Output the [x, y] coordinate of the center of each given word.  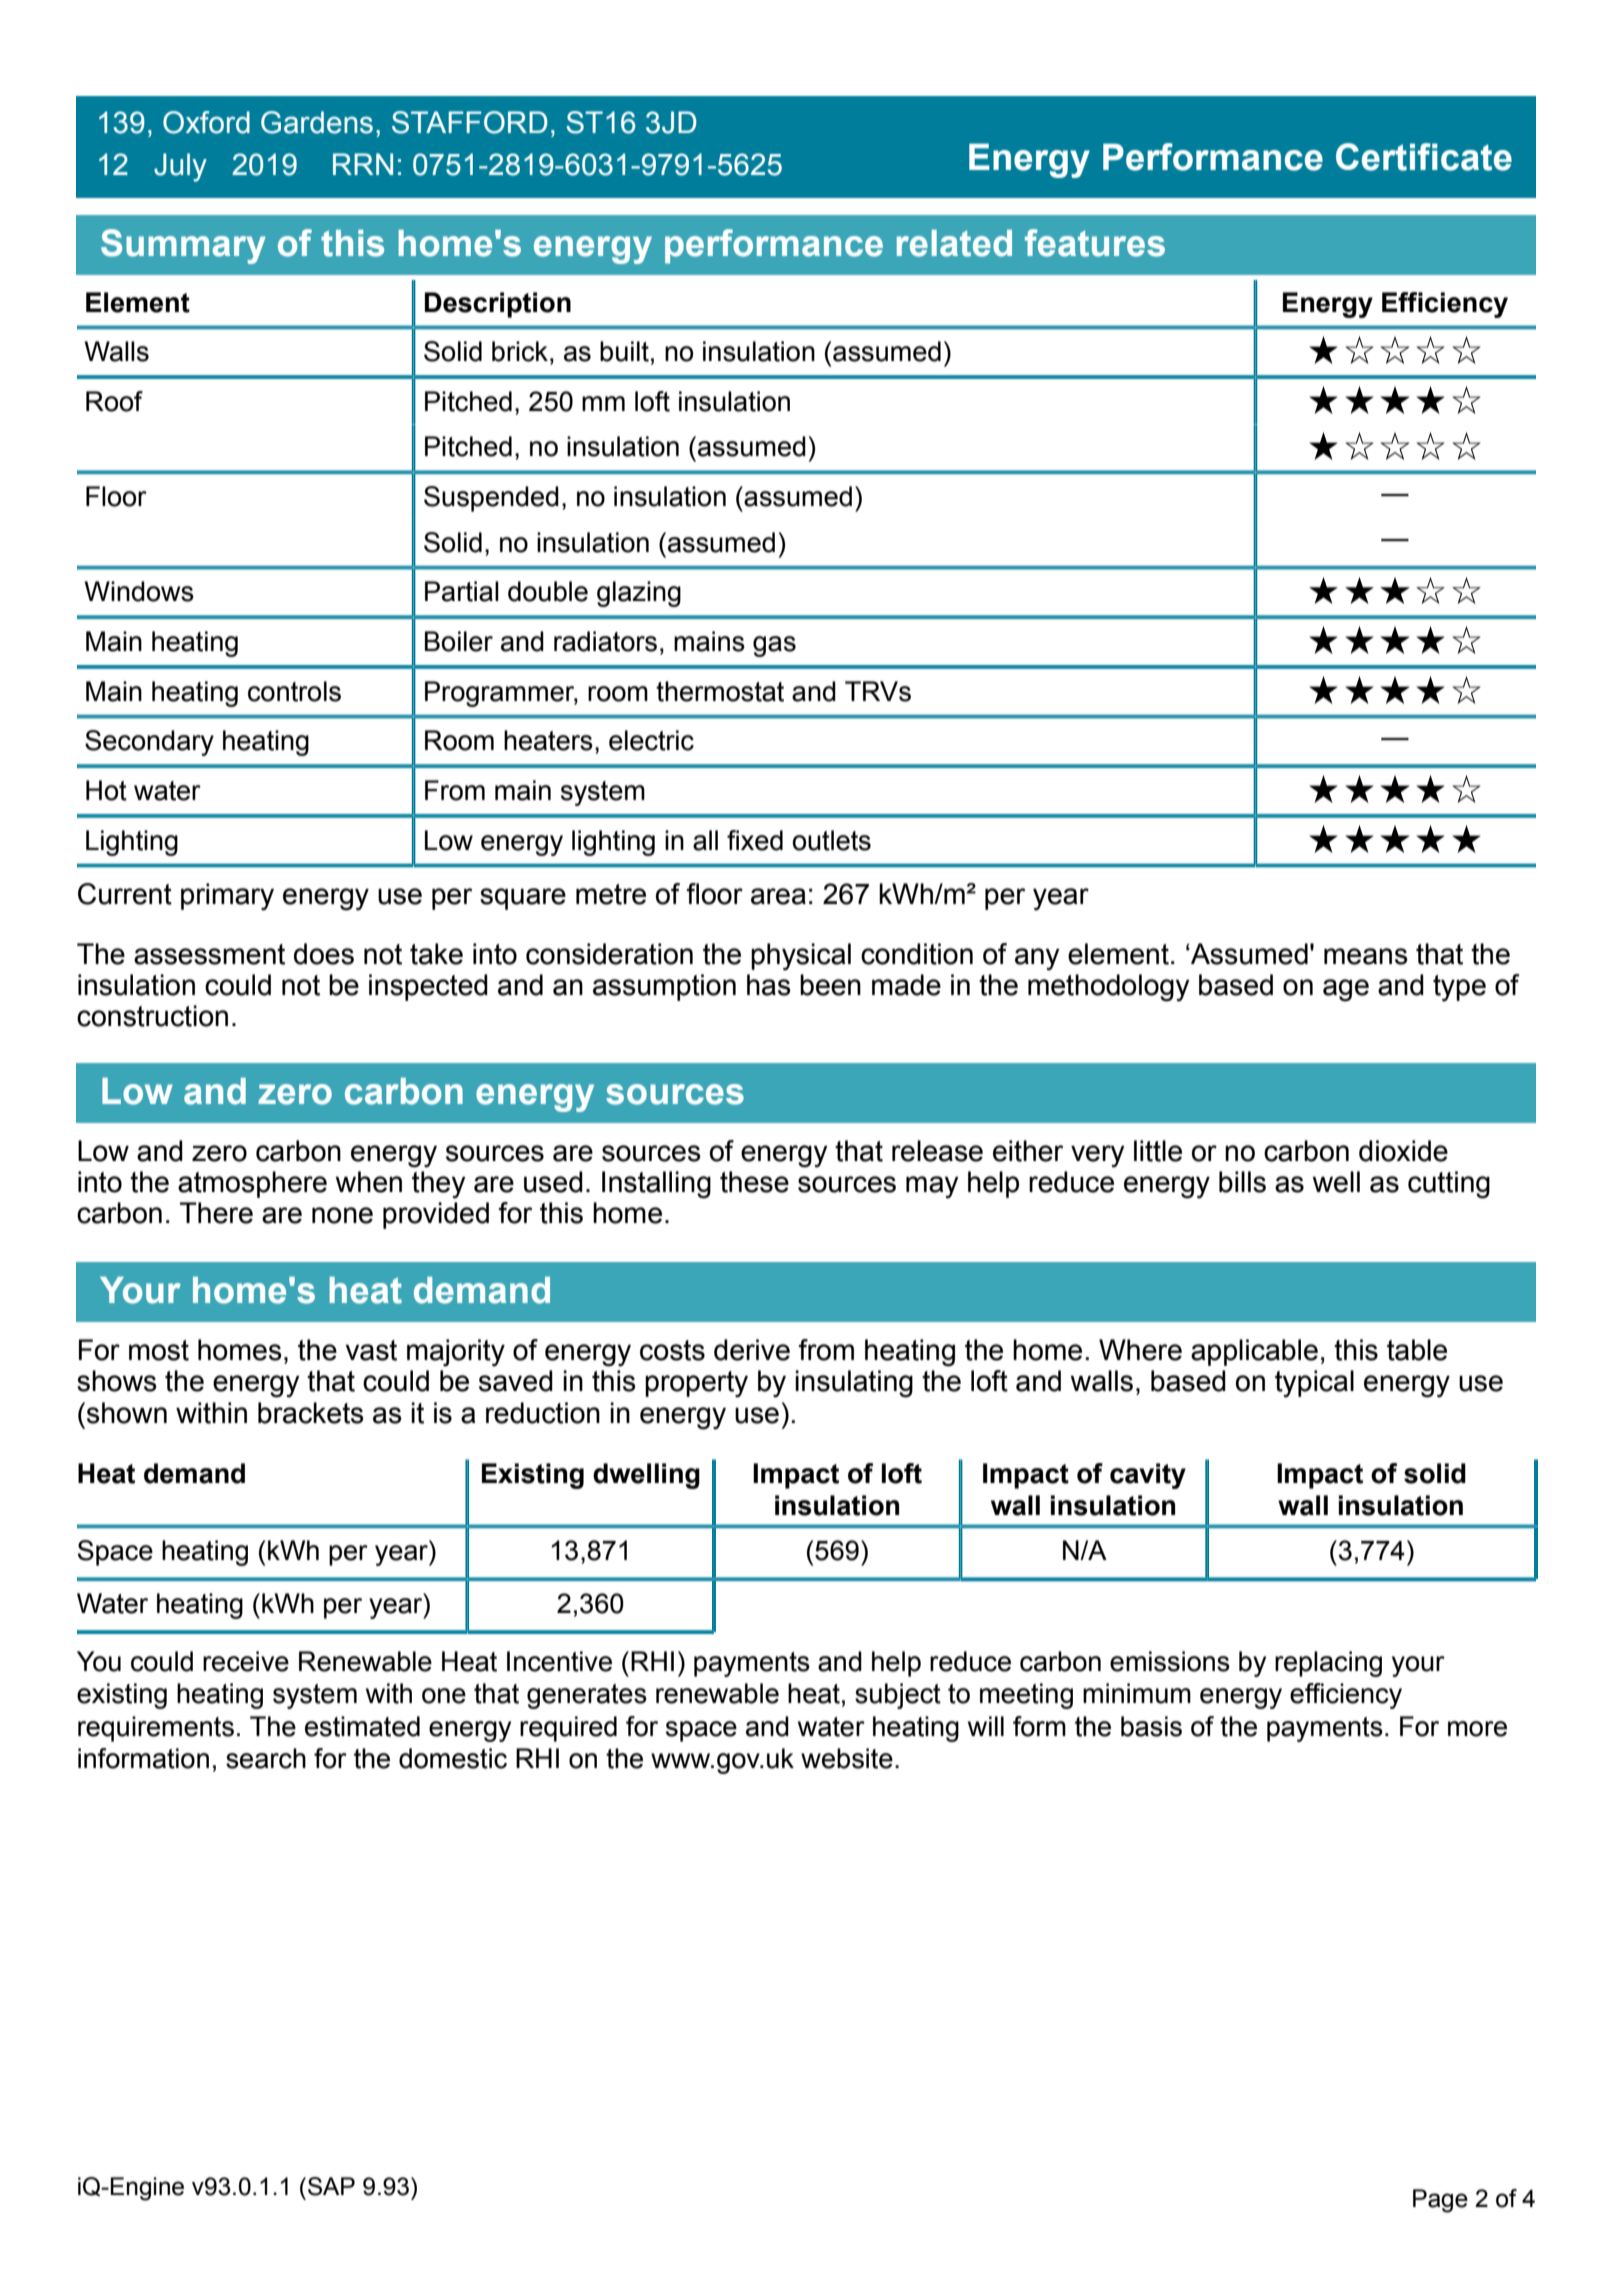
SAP [331, 2186]
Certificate [1424, 157]
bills [1242, 1182]
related [954, 243]
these [754, 1182]
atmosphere [252, 1184]
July [180, 167]
